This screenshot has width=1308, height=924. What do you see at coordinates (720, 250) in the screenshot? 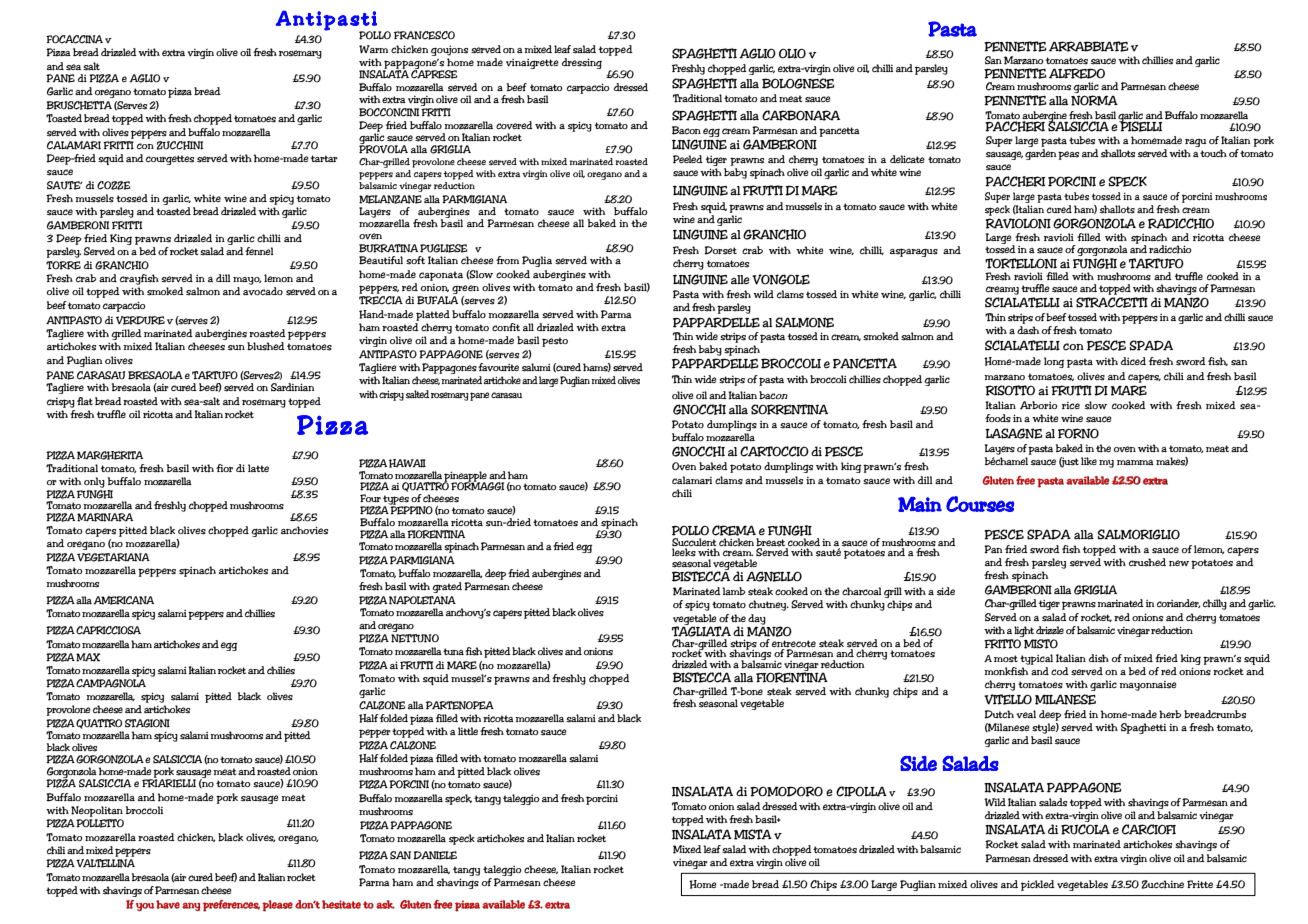
I see `Dorset` at bounding box center [720, 250].
